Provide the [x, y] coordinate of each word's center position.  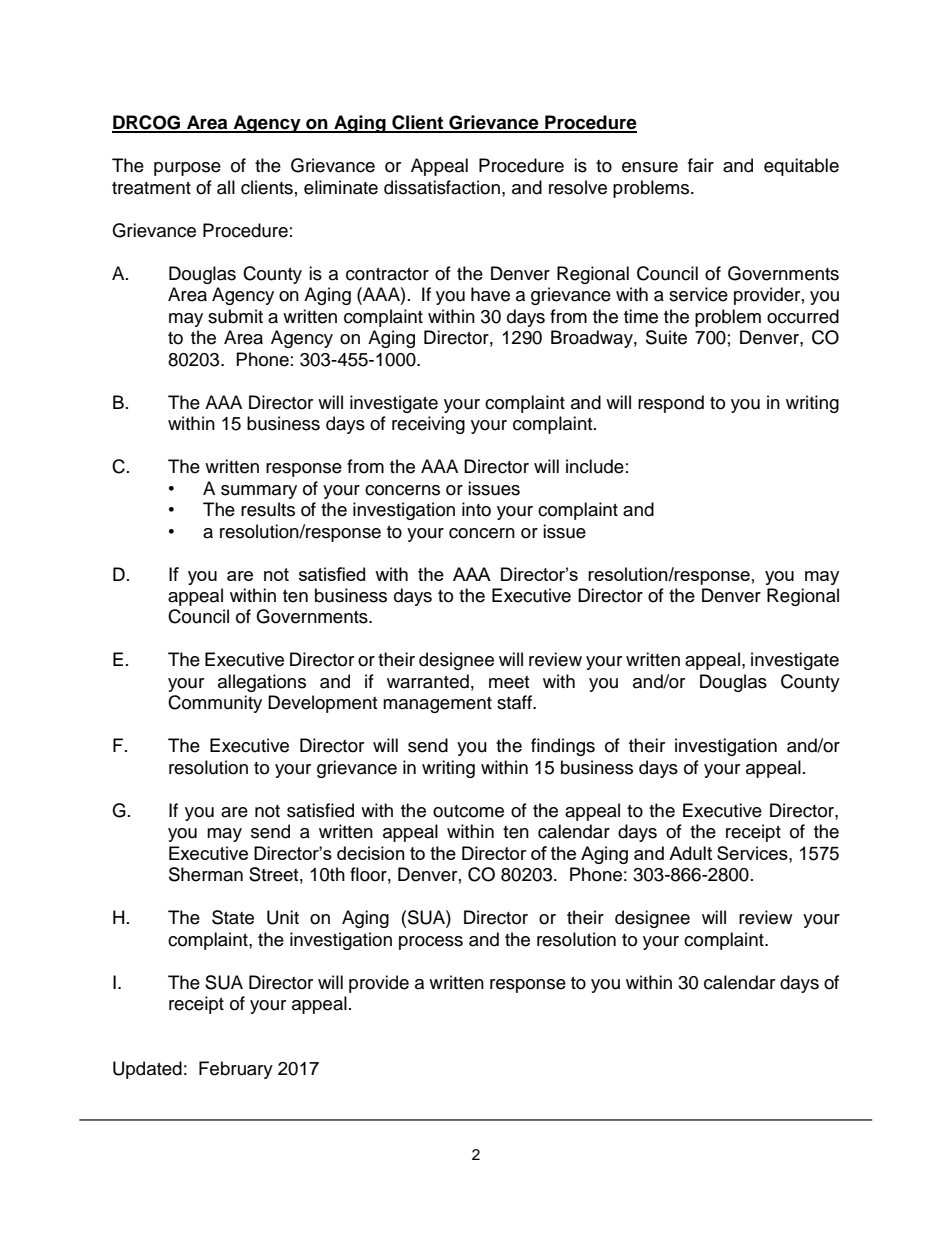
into [476, 509]
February [236, 1070]
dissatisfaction [442, 187]
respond [671, 404]
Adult [690, 853]
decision [371, 853]
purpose [187, 169]
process [431, 943]
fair [701, 165]
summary [259, 492]
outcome [468, 811]
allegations [262, 683]
